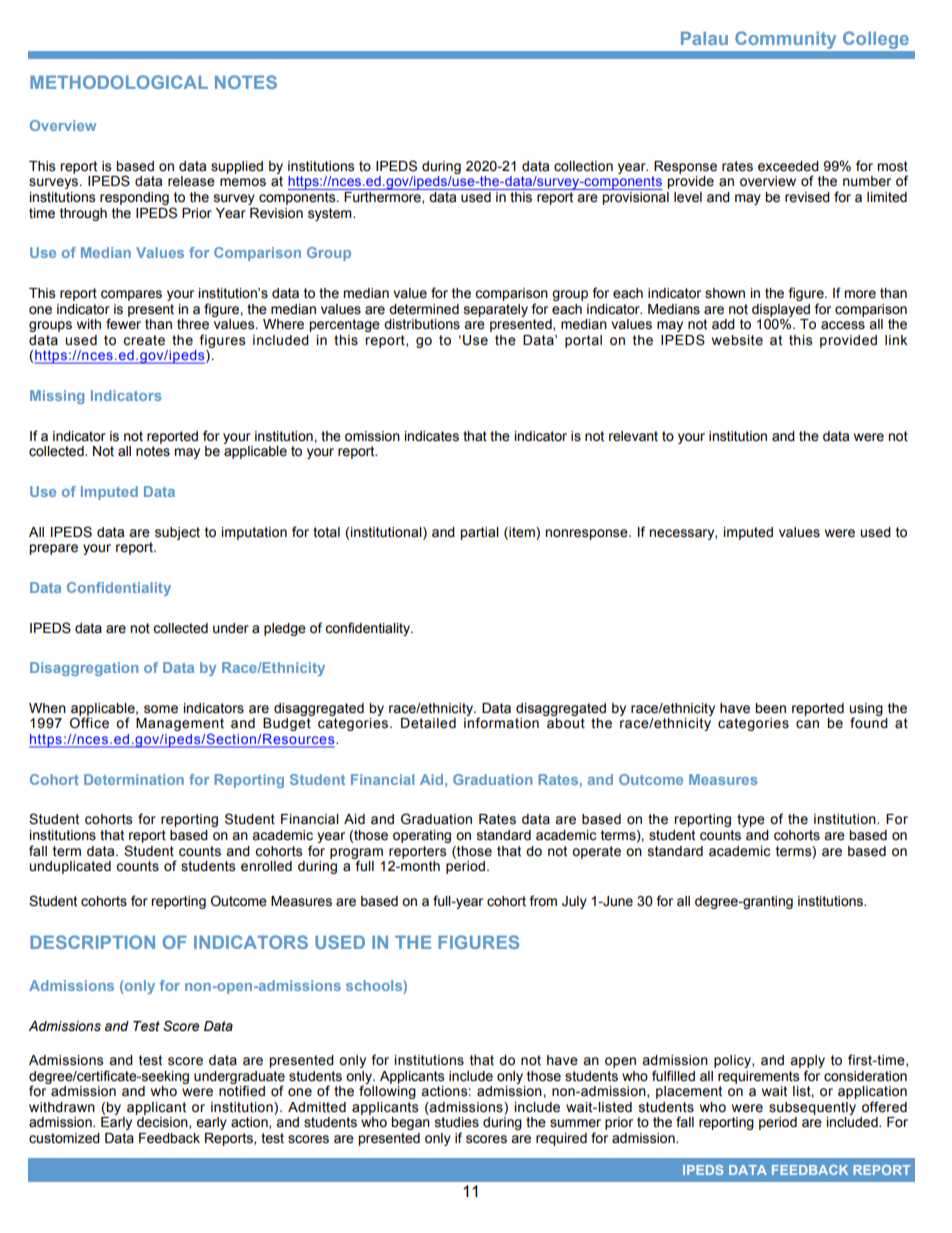  Describe the element at coordinates (770, 708) in the document. I see `been` at that location.
